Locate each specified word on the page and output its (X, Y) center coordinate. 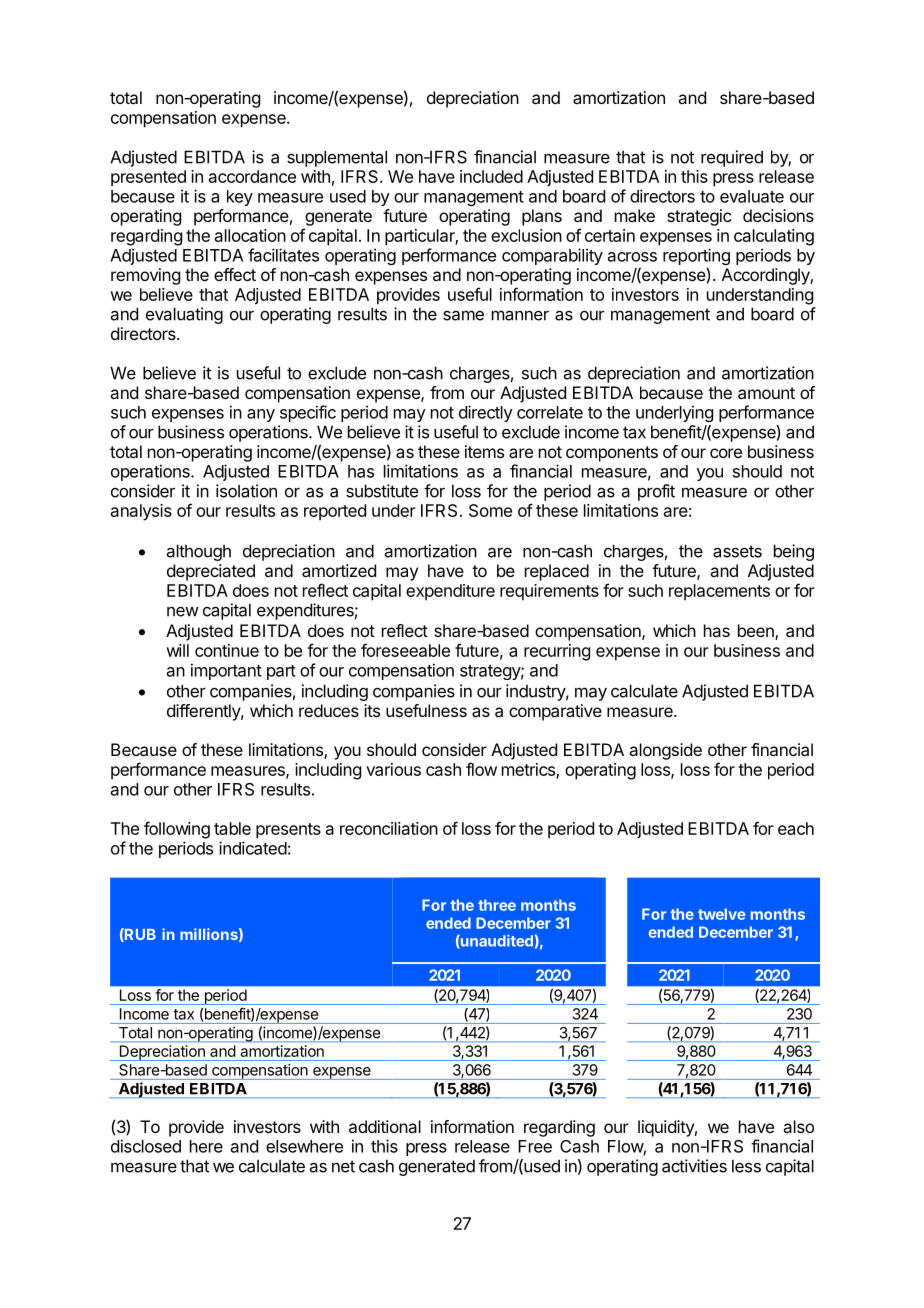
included (491, 176)
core (726, 453)
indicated (253, 848)
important (226, 671)
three (497, 905)
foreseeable (405, 650)
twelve (722, 914)
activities (694, 1166)
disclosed (146, 1146)
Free (535, 1146)
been (757, 632)
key (240, 198)
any (261, 415)
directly (486, 413)
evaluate (752, 196)
